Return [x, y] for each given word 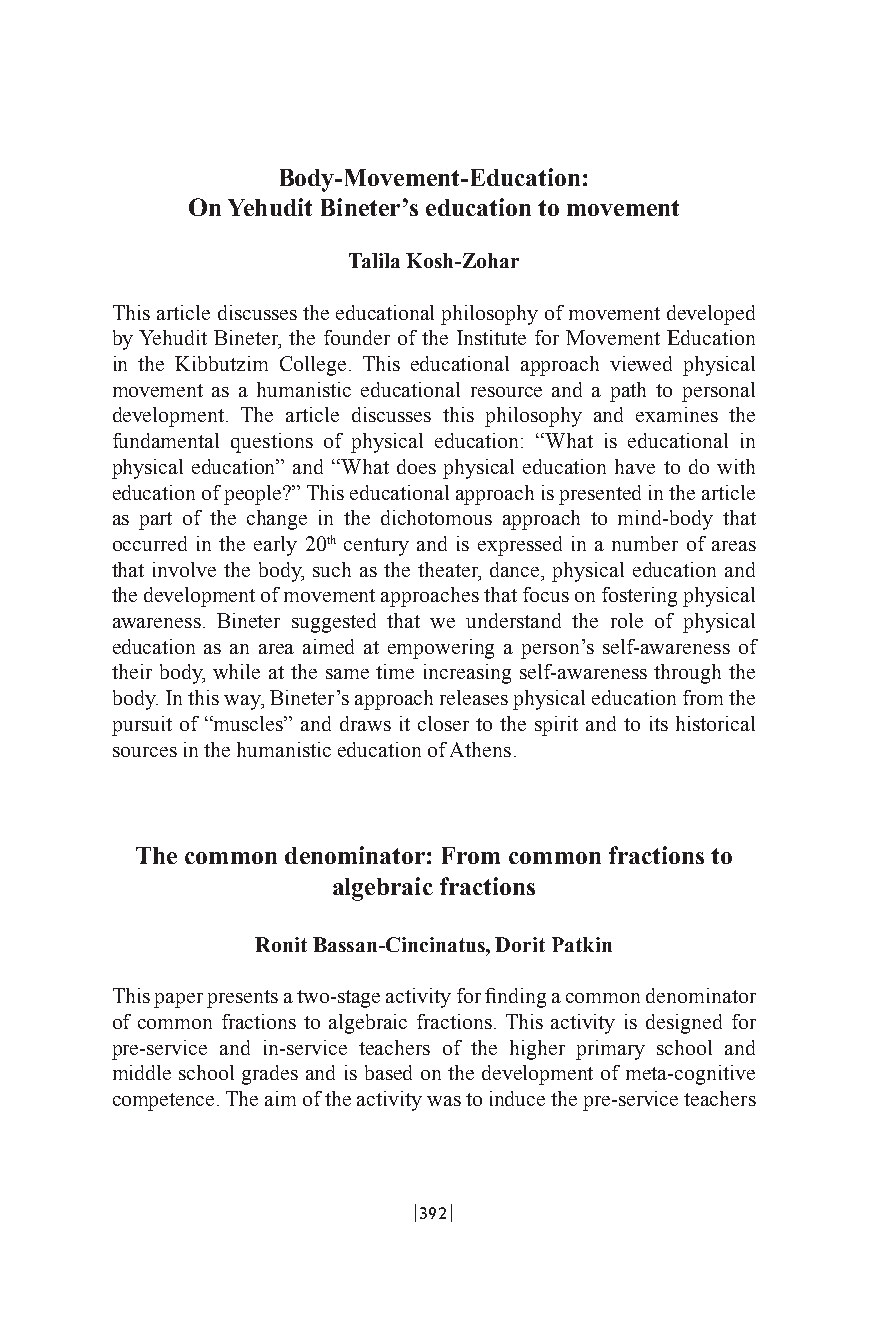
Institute [491, 337]
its [659, 723]
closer [443, 723]
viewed [641, 363]
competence [165, 1102]
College [313, 366]
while [236, 671]
